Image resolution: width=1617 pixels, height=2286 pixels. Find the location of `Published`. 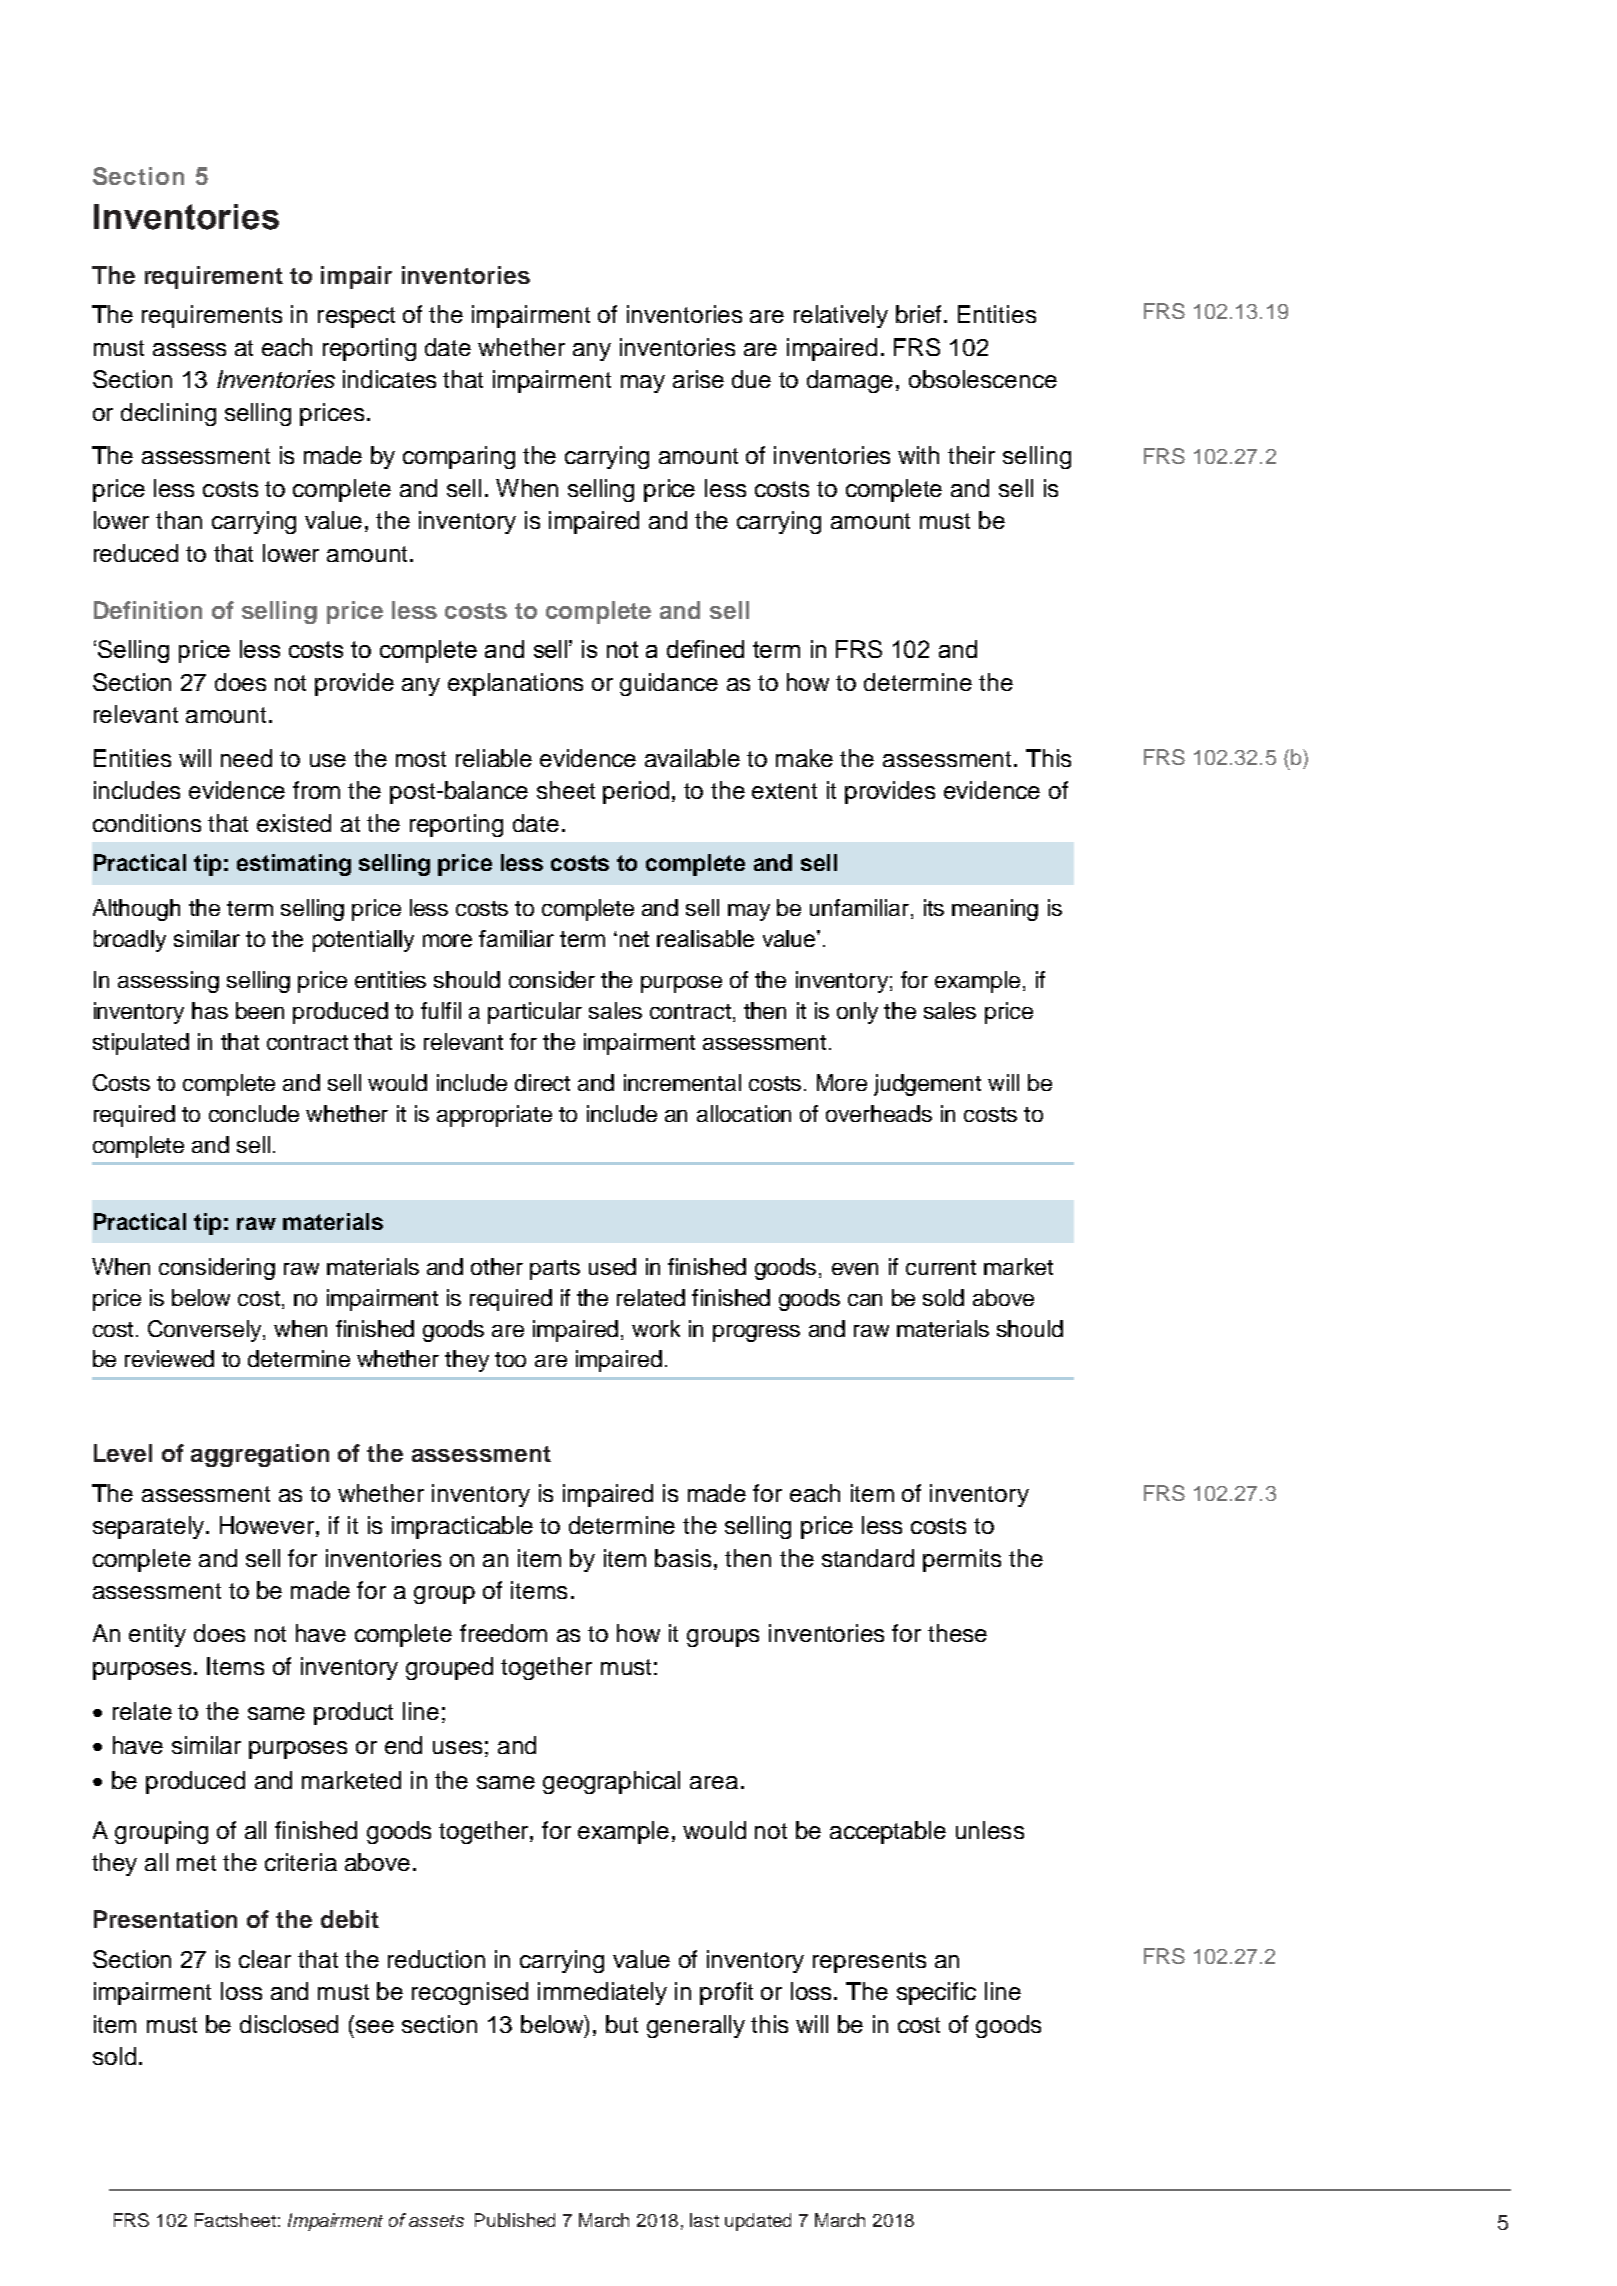

Published is located at coordinates (515, 2220).
